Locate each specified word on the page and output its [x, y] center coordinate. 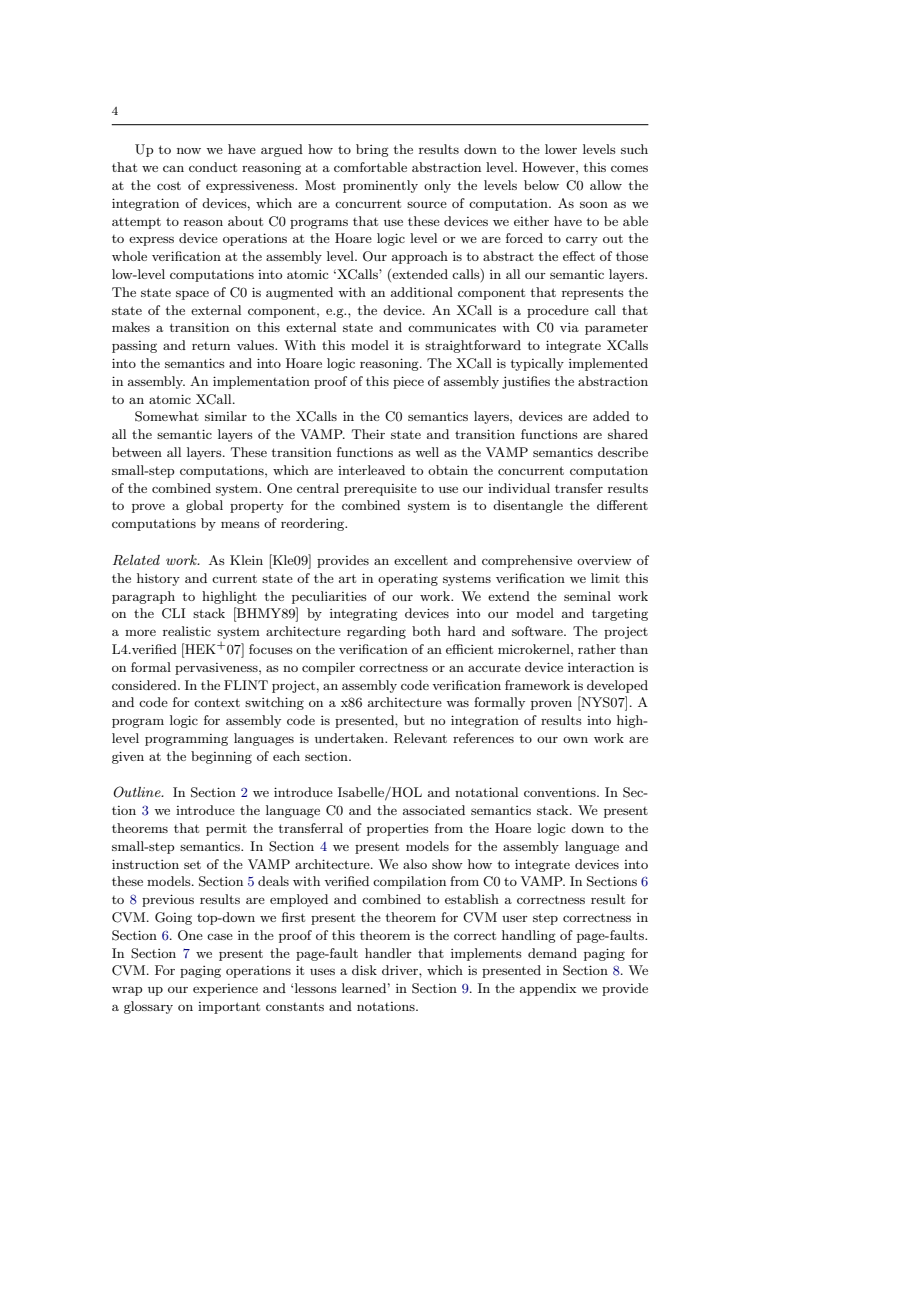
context [217, 702]
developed [617, 686]
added [611, 416]
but [414, 720]
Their [368, 434]
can [173, 168]
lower [561, 149]
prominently [380, 186]
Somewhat [167, 416]
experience [225, 990]
